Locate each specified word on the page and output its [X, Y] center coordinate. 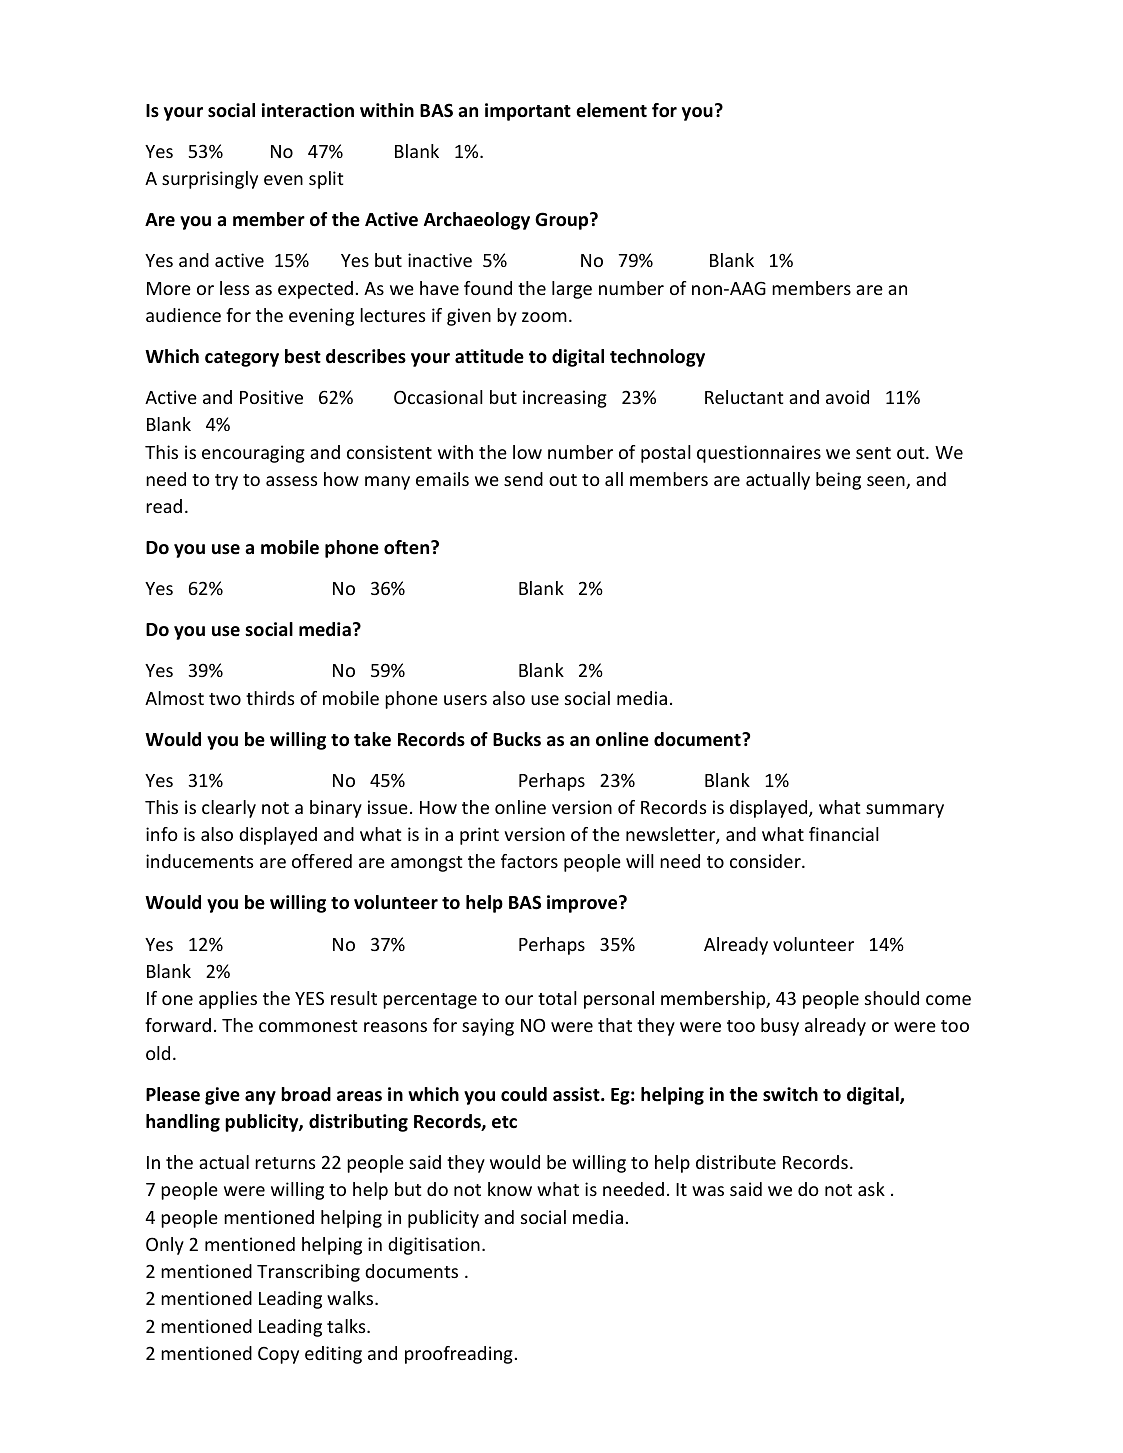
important [528, 112]
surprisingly [210, 180]
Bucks [517, 739]
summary [905, 811]
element [611, 110]
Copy [278, 1355]
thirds [270, 698]
